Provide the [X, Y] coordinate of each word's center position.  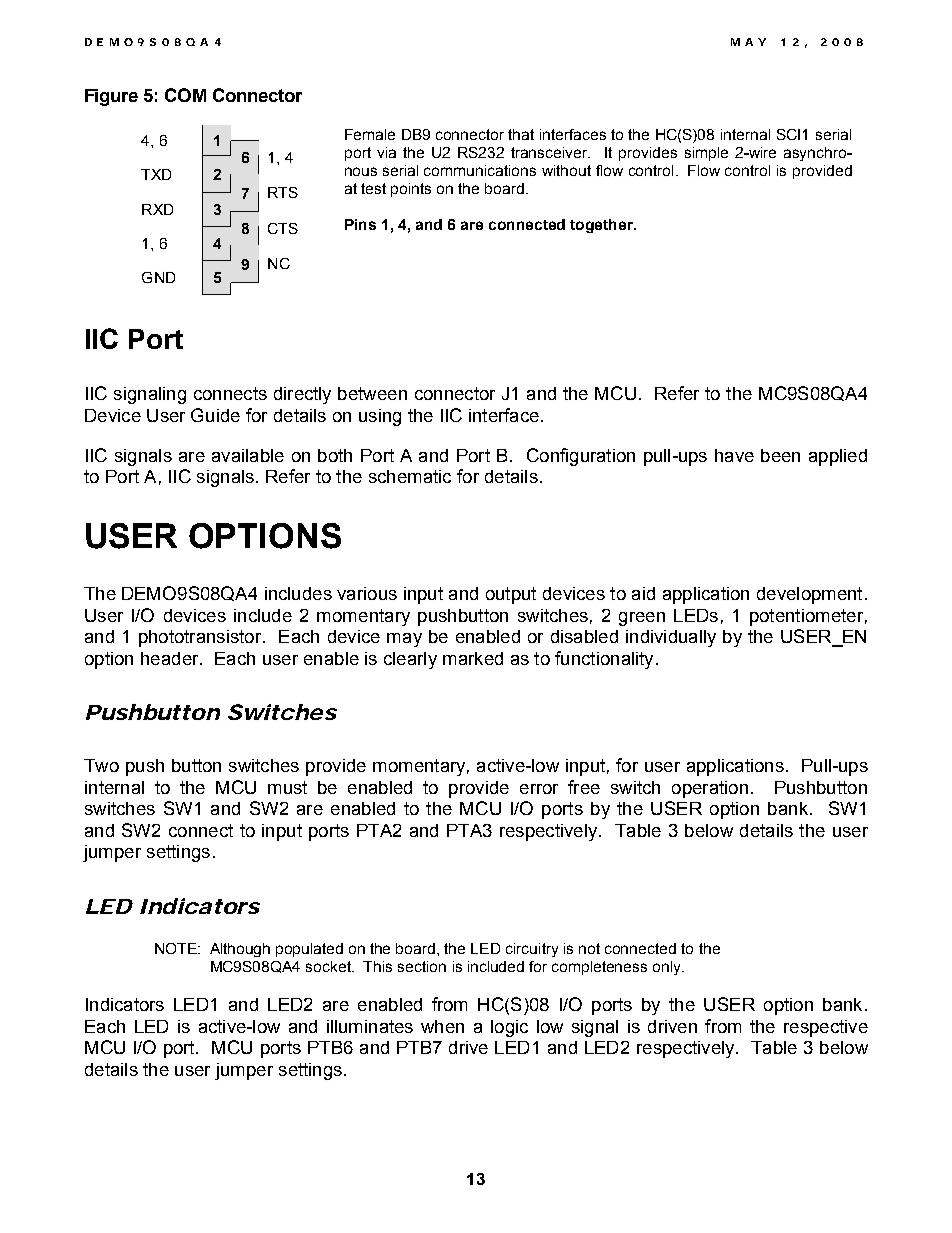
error [539, 789]
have [734, 455]
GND [158, 277]
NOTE [177, 948]
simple [706, 154]
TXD [156, 174]
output [511, 595]
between [372, 393]
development [809, 595]
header [171, 658]
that [521, 134]
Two [101, 765]
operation [710, 789]
